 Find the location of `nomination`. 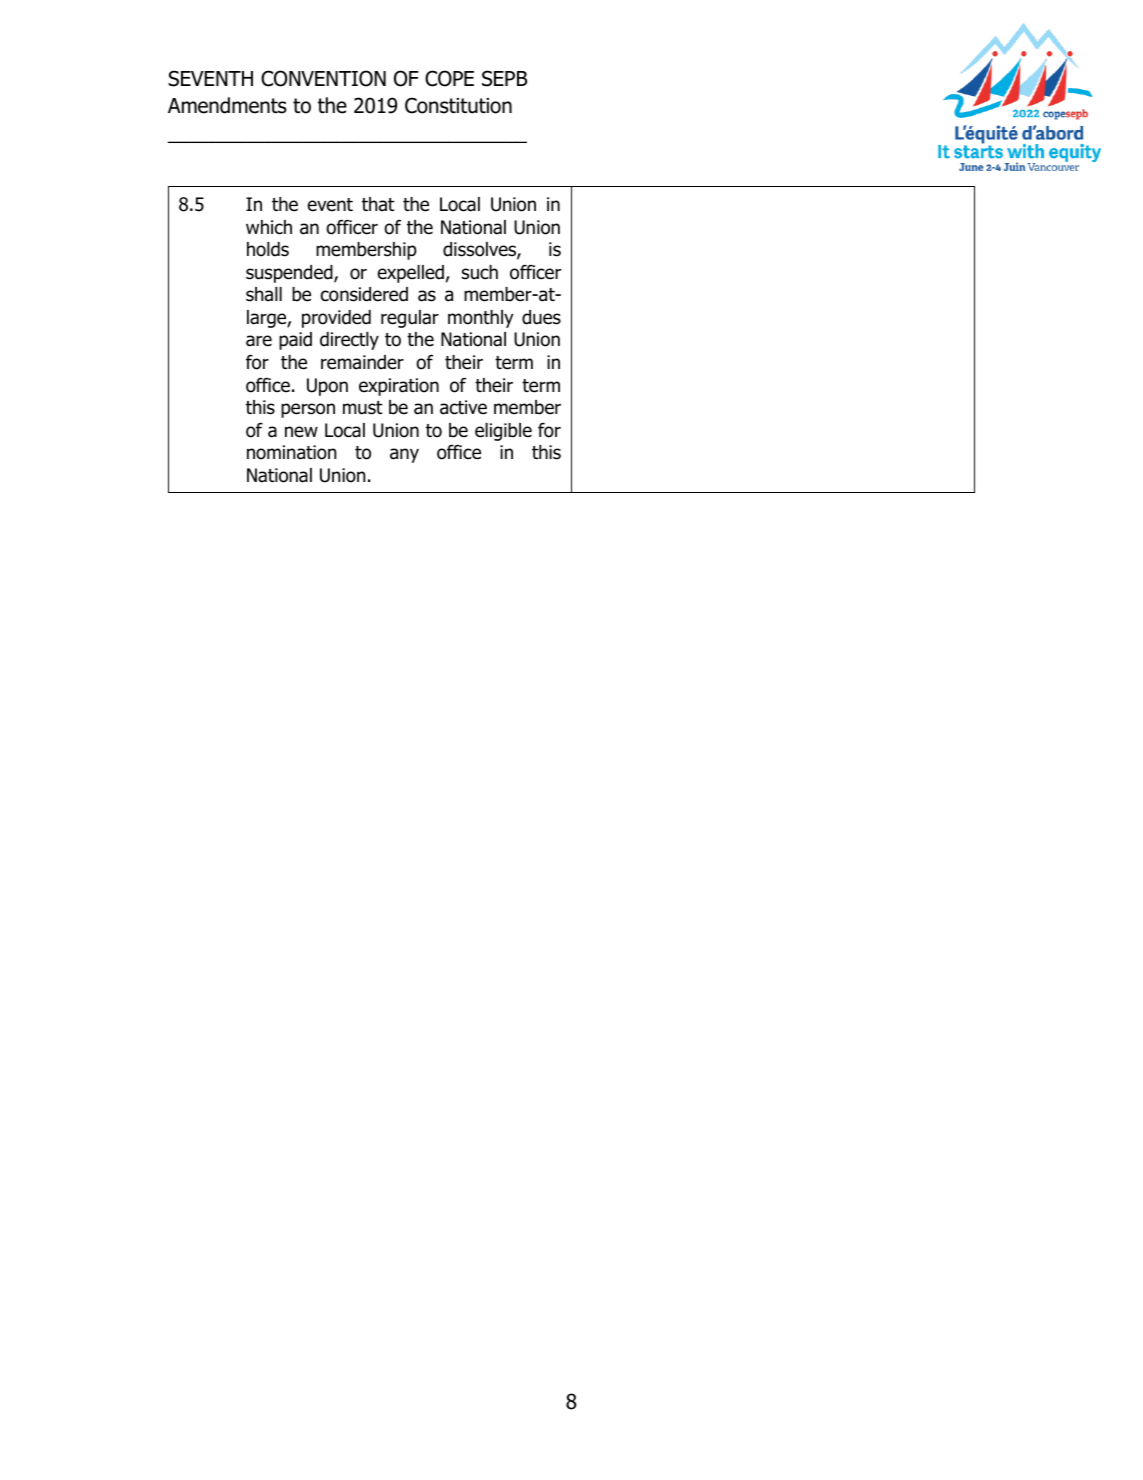

nomination is located at coordinates (292, 452).
